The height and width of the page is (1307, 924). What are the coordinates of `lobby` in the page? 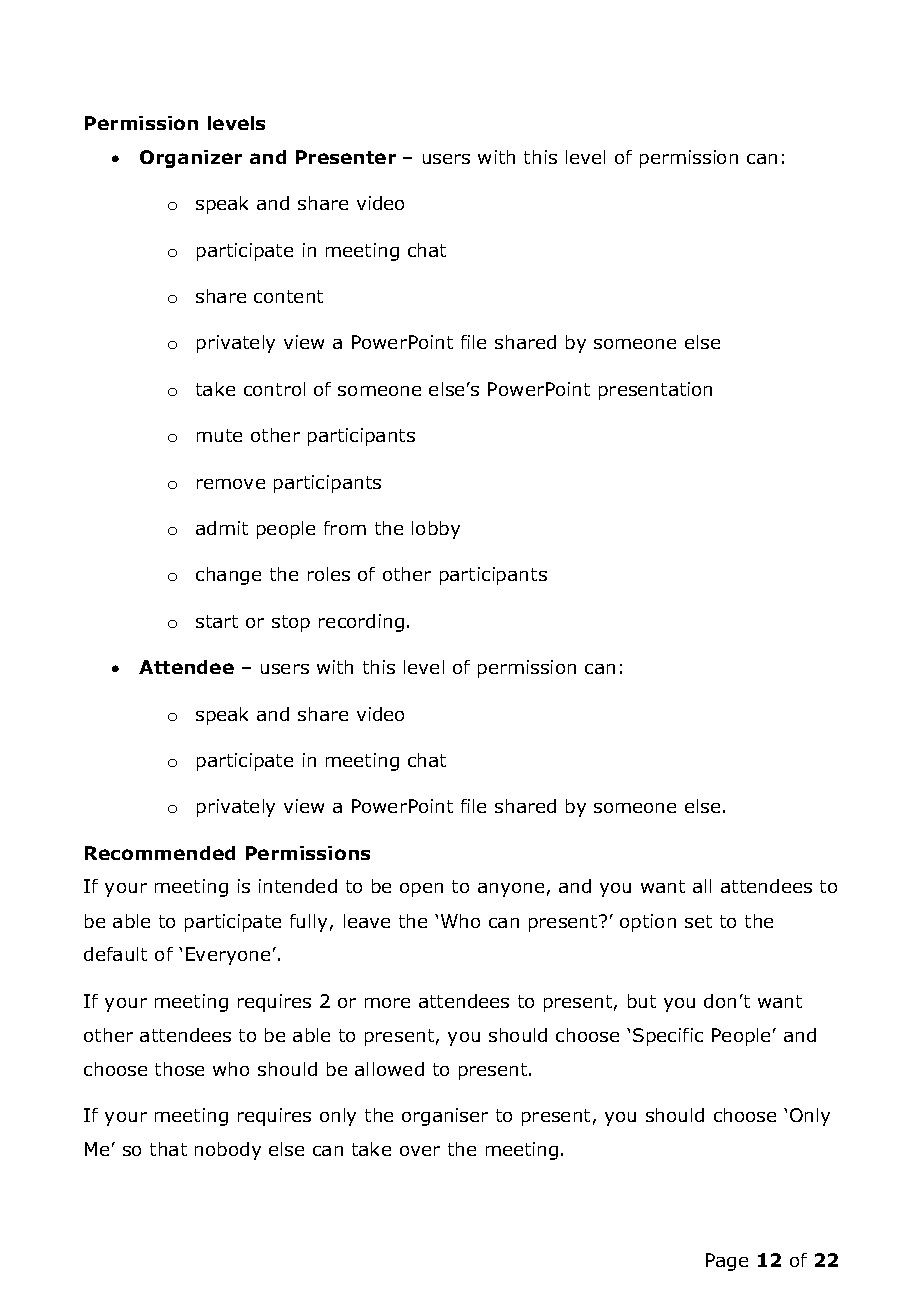 It's located at (436, 530).
